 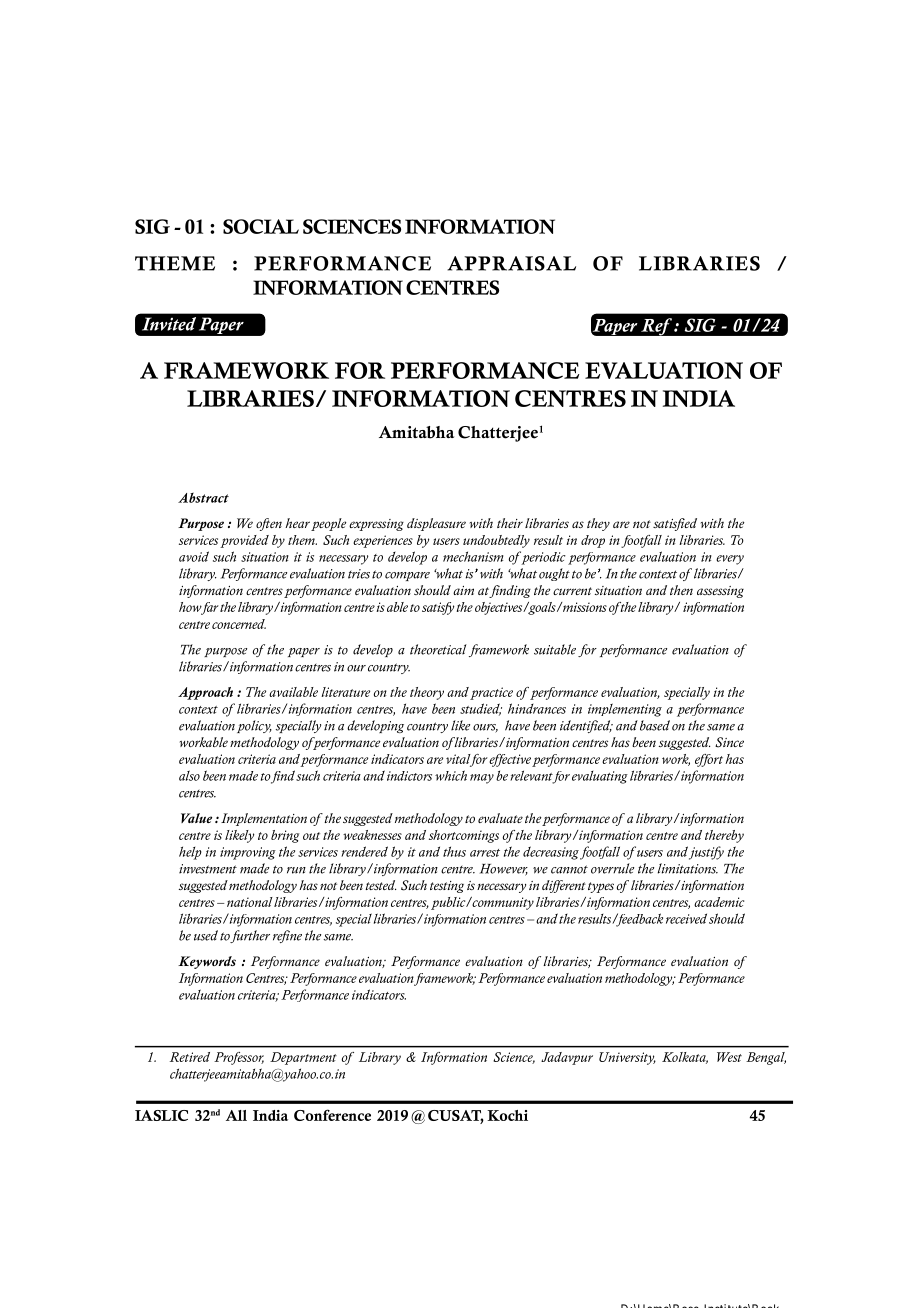 I want to click on Department, so click(x=303, y=1058).
